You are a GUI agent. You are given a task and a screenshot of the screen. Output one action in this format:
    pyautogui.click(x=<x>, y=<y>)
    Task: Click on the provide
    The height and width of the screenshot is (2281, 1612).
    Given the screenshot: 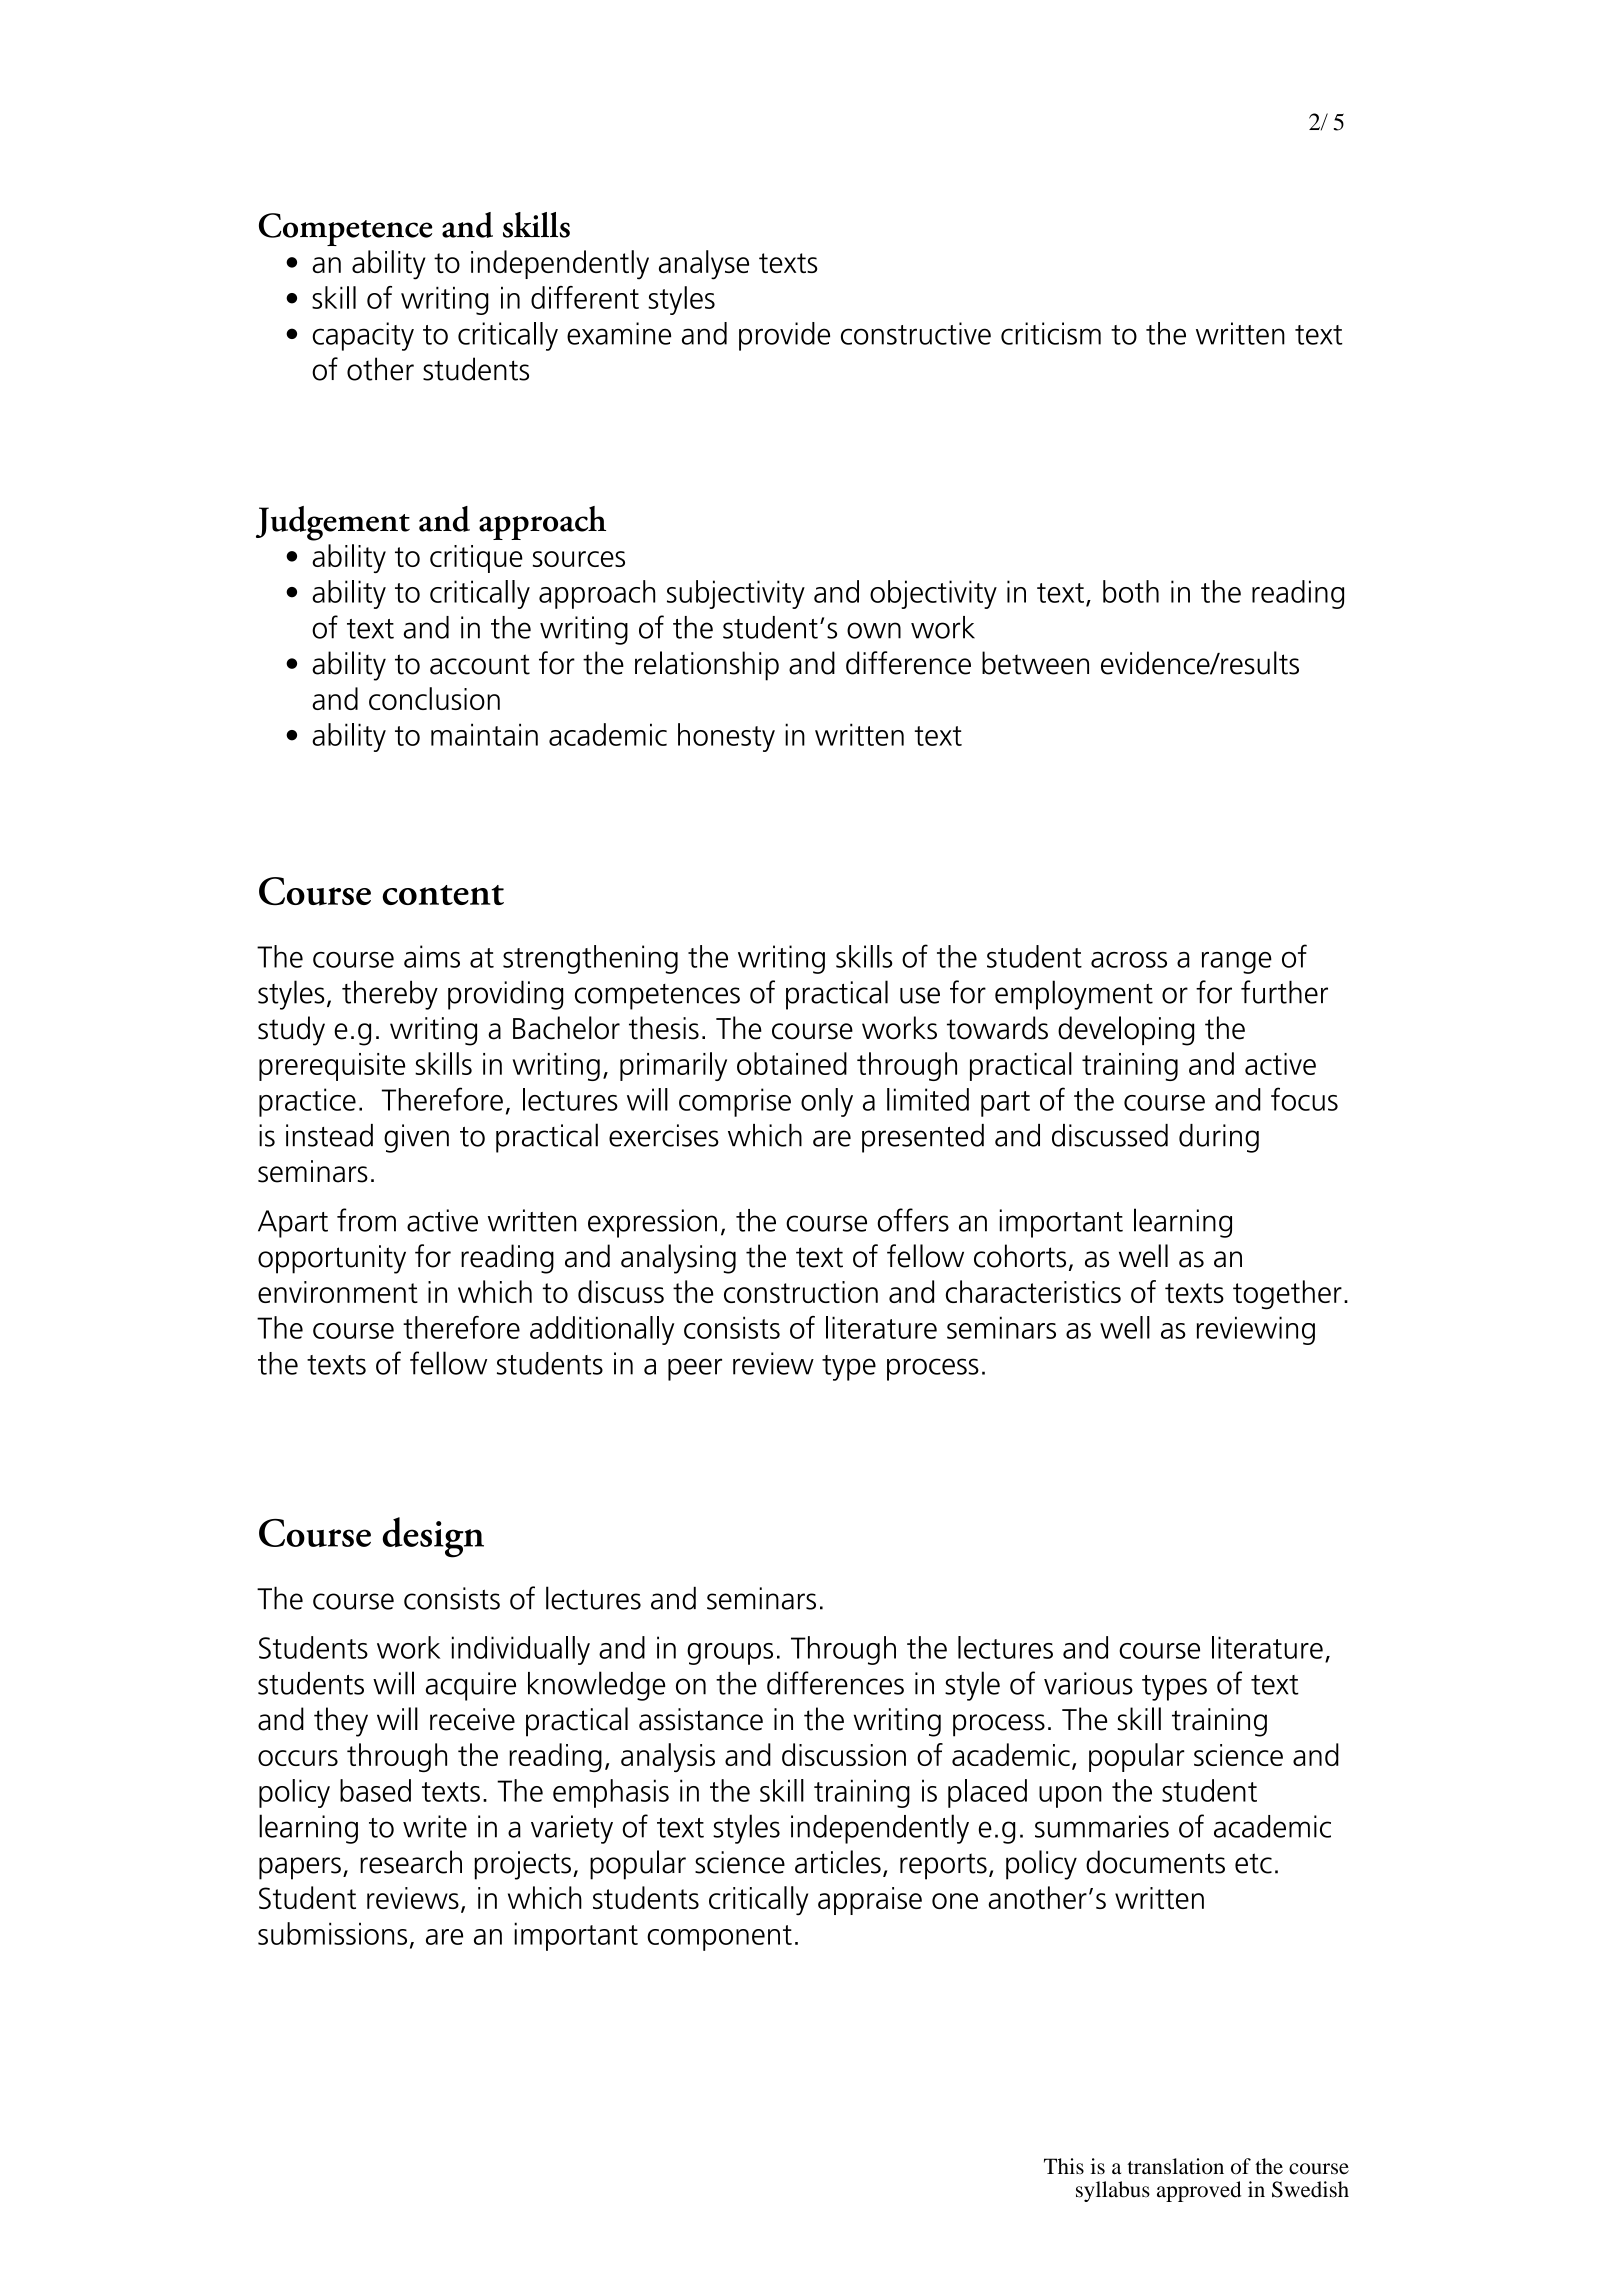 What is the action you would take?
    pyautogui.click(x=784, y=336)
